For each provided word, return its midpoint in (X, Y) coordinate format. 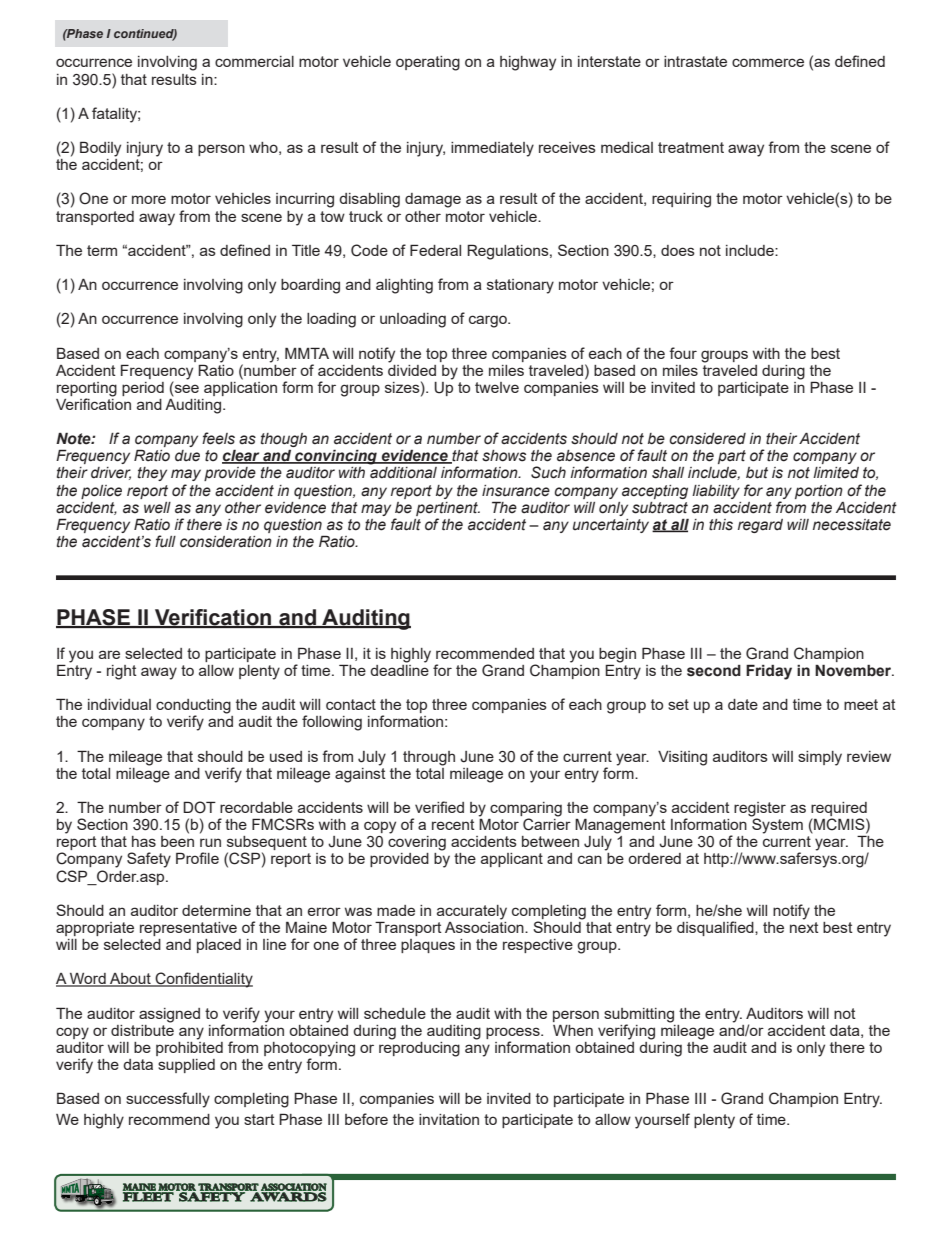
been (177, 841)
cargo (489, 321)
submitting (639, 1015)
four (683, 353)
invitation (449, 1119)
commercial (254, 61)
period (143, 389)
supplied (186, 1066)
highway (528, 63)
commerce (768, 62)
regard (760, 526)
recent (453, 824)
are (109, 654)
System (776, 825)
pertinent (448, 509)
